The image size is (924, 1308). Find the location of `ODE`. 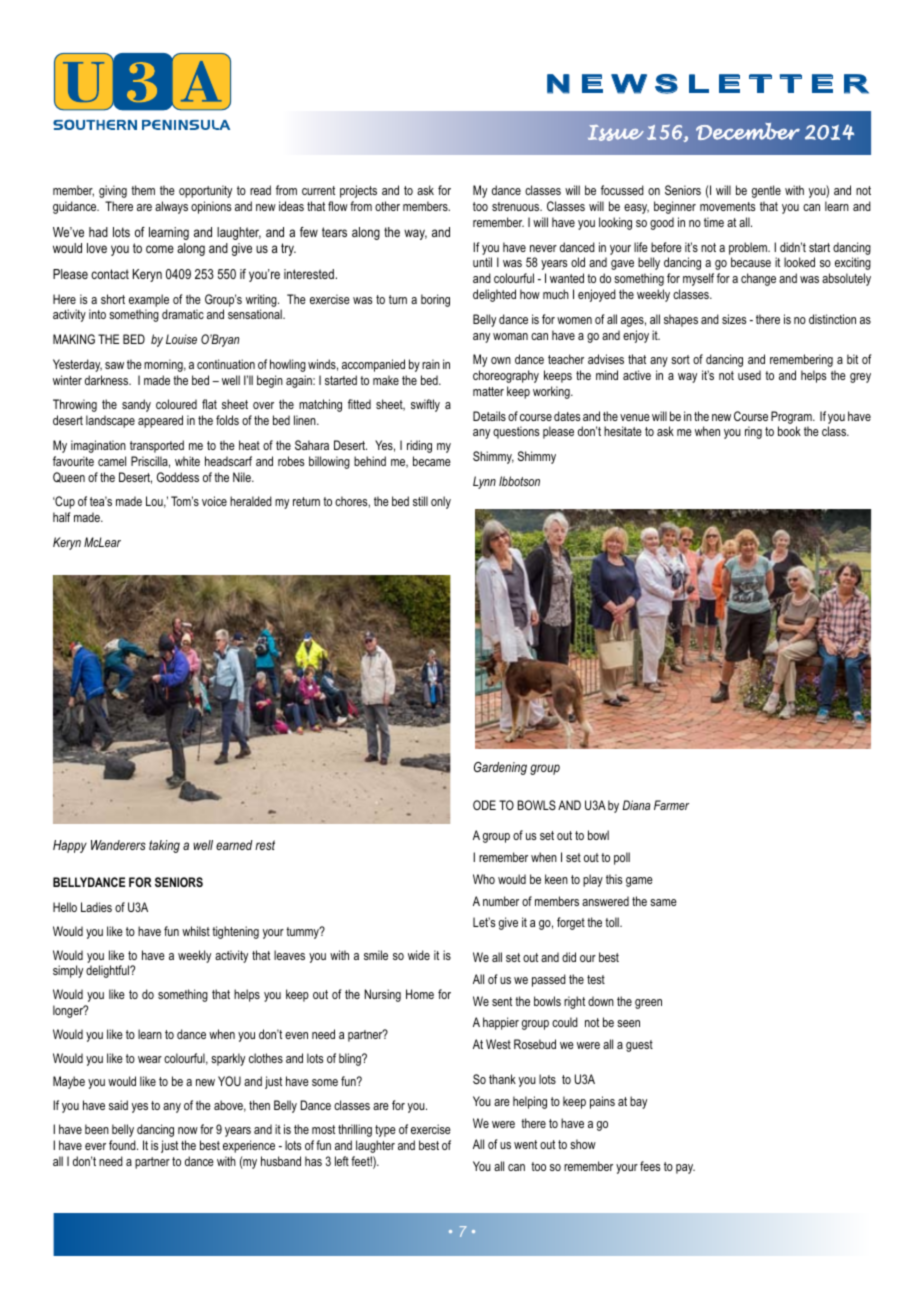

ODE is located at coordinates (484, 805).
